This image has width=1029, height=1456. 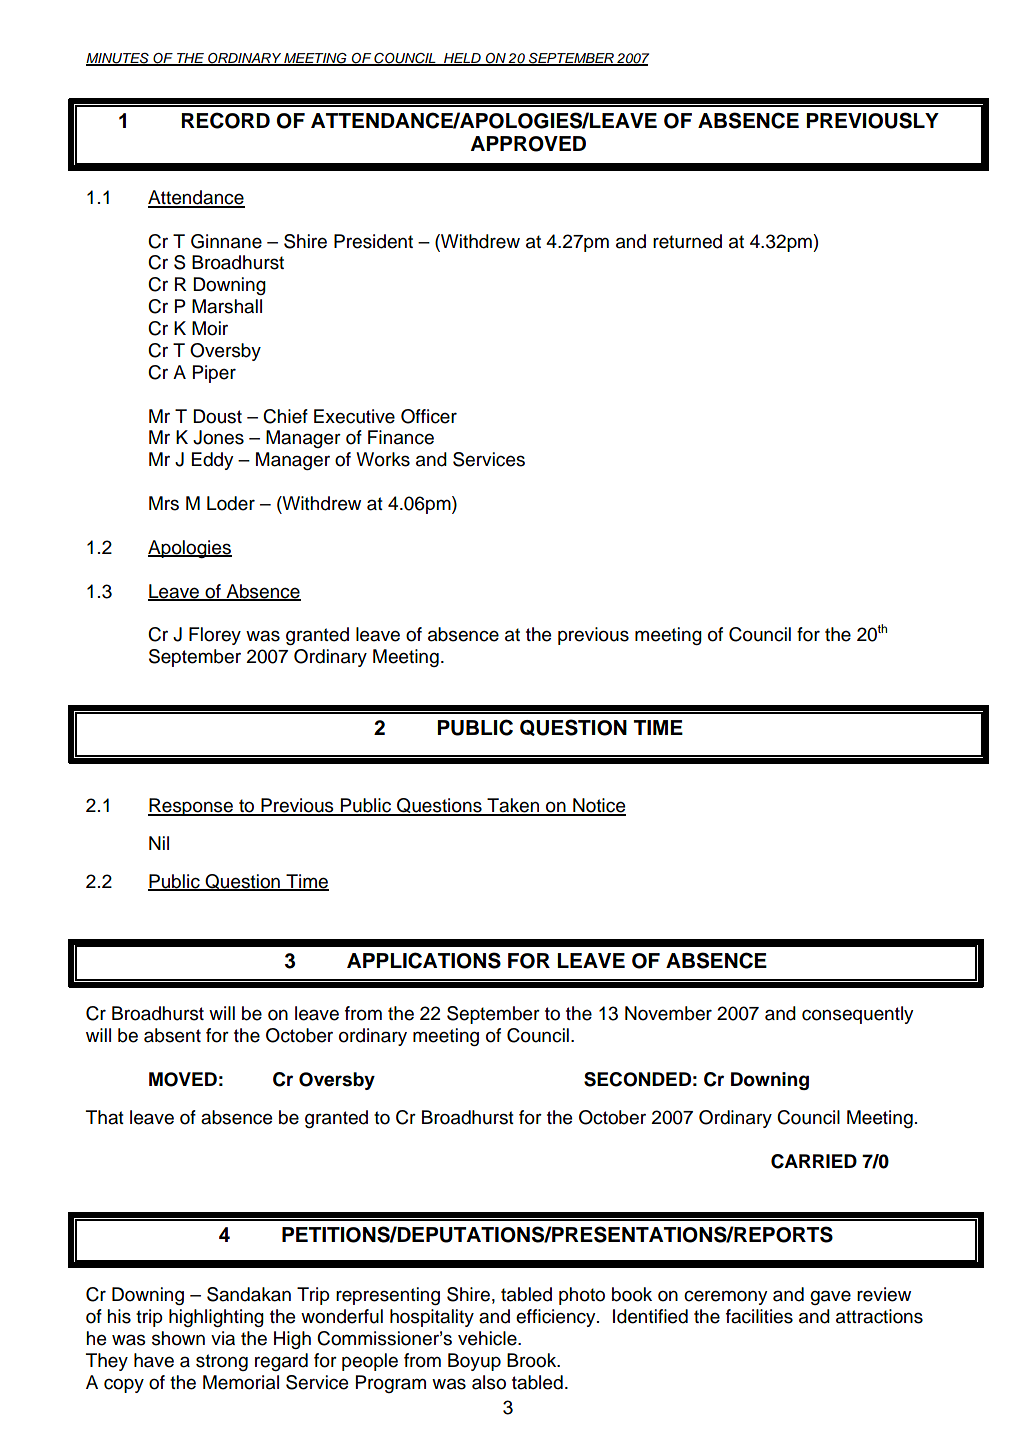 I want to click on Works, so click(x=383, y=459).
